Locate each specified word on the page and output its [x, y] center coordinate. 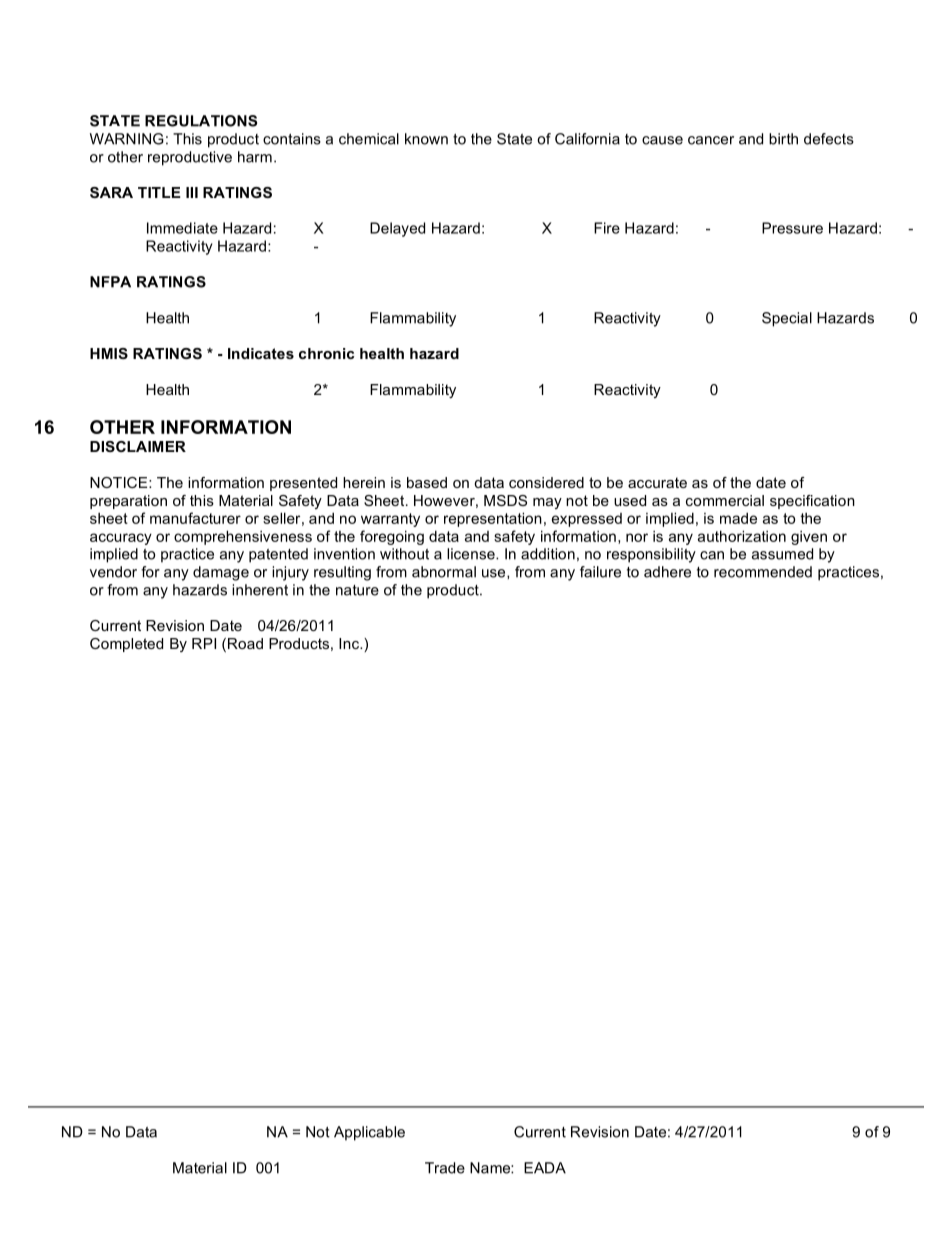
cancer [711, 140]
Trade [445, 1168]
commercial [725, 500]
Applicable [369, 1133]
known [426, 139]
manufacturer [195, 518]
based [427, 482]
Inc [350, 643]
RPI [204, 643]
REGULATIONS [201, 121]
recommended [763, 572]
